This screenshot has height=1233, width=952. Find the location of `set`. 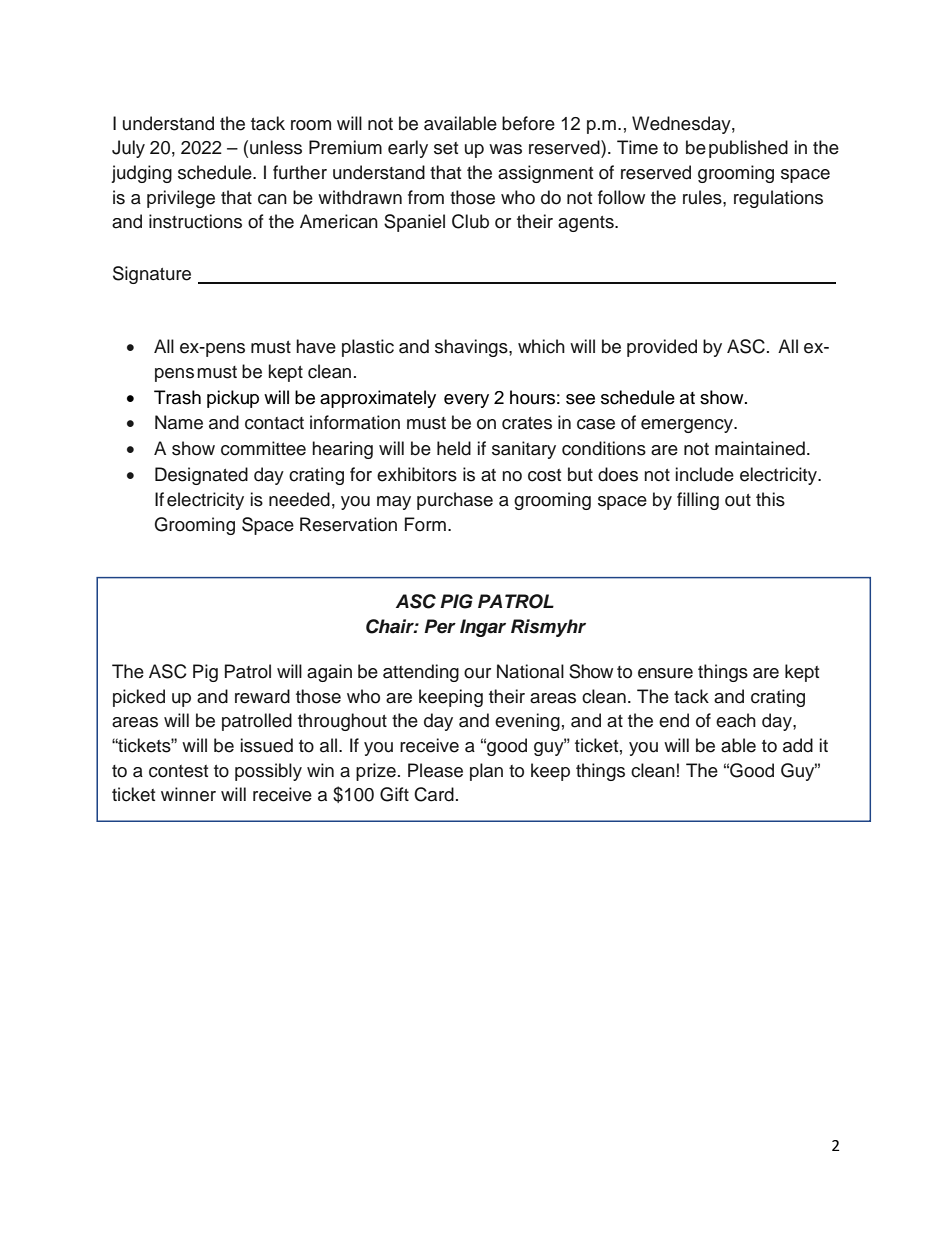

set is located at coordinates (446, 148).
